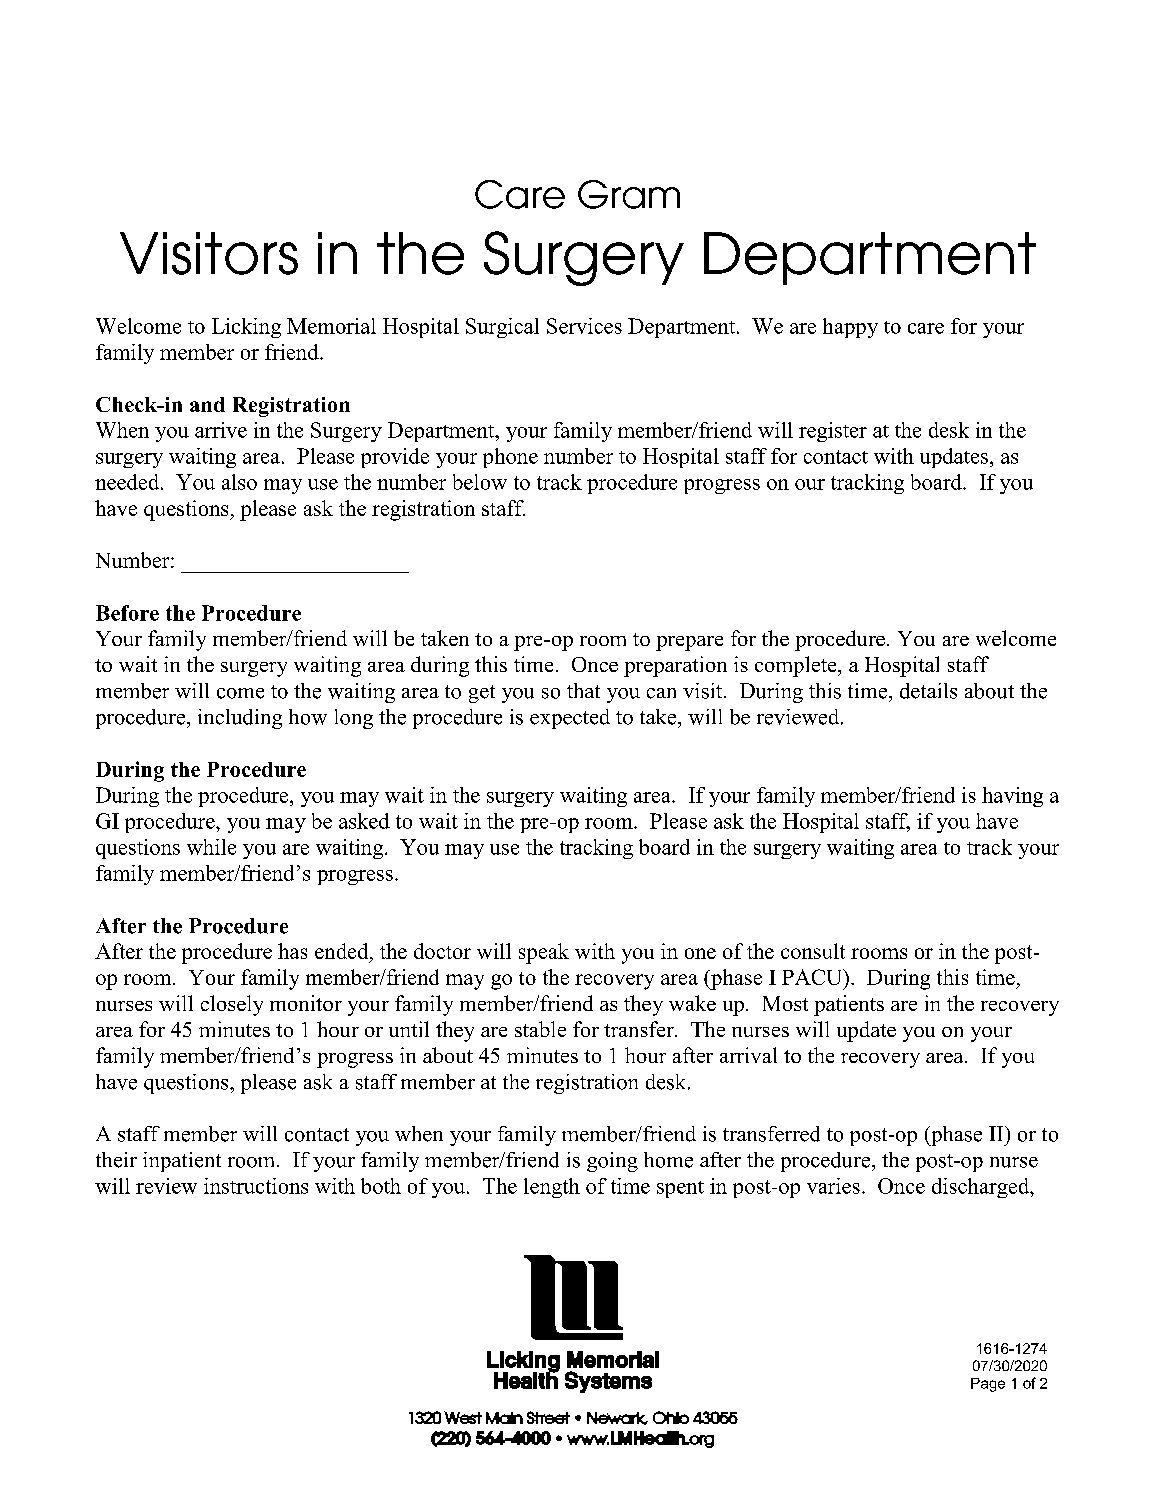 The height and width of the document is (1496, 1156). I want to click on instructions, so click(256, 1186).
